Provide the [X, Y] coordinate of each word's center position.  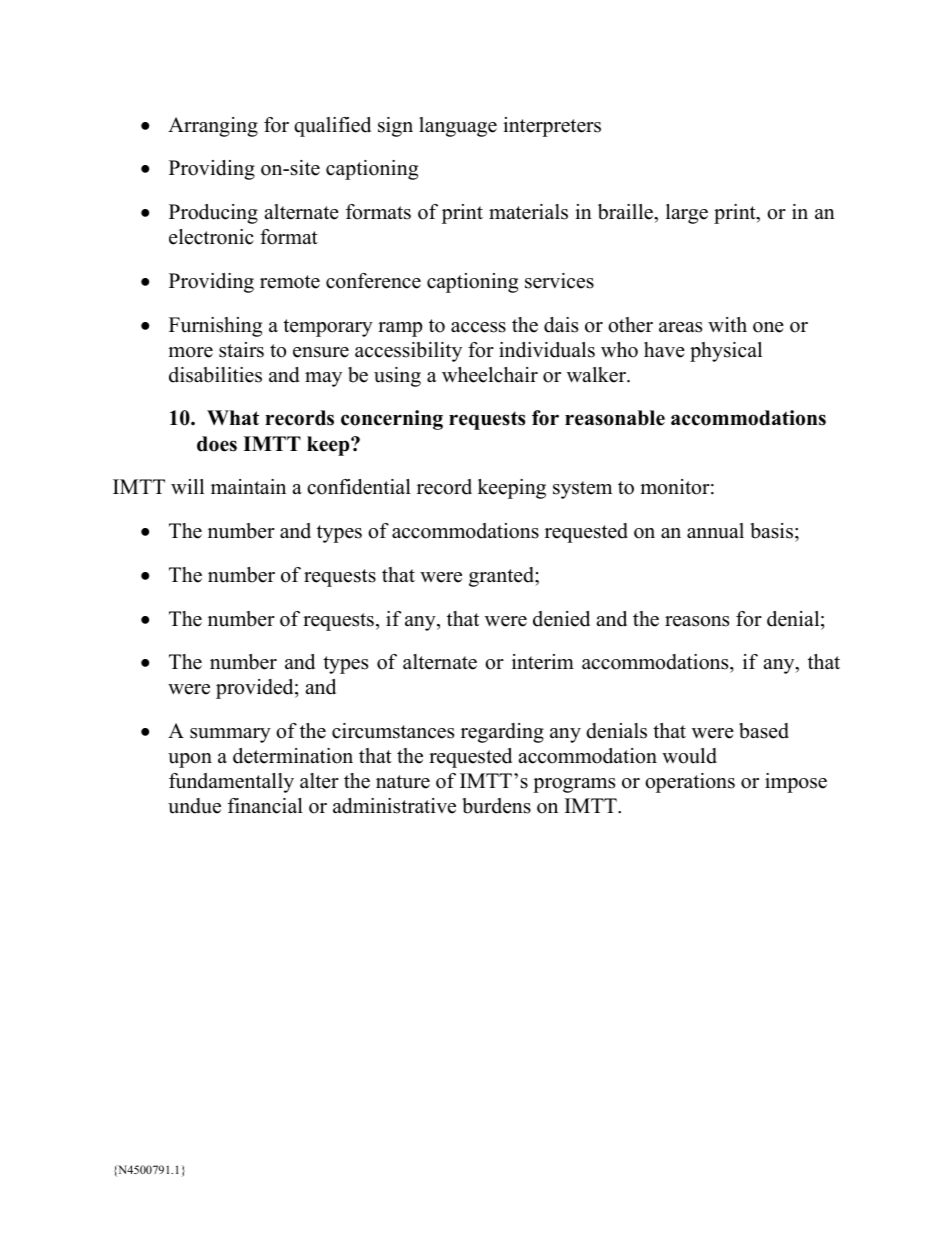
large [687, 214]
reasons [697, 621]
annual [715, 531]
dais [561, 325]
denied [561, 619]
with [727, 324]
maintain [248, 486]
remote [290, 282]
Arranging [213, 127]
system [582, 490]
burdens [496, 806]
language [458, 127]
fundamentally [231, 783]
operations [690, 783]
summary [230, 735]
